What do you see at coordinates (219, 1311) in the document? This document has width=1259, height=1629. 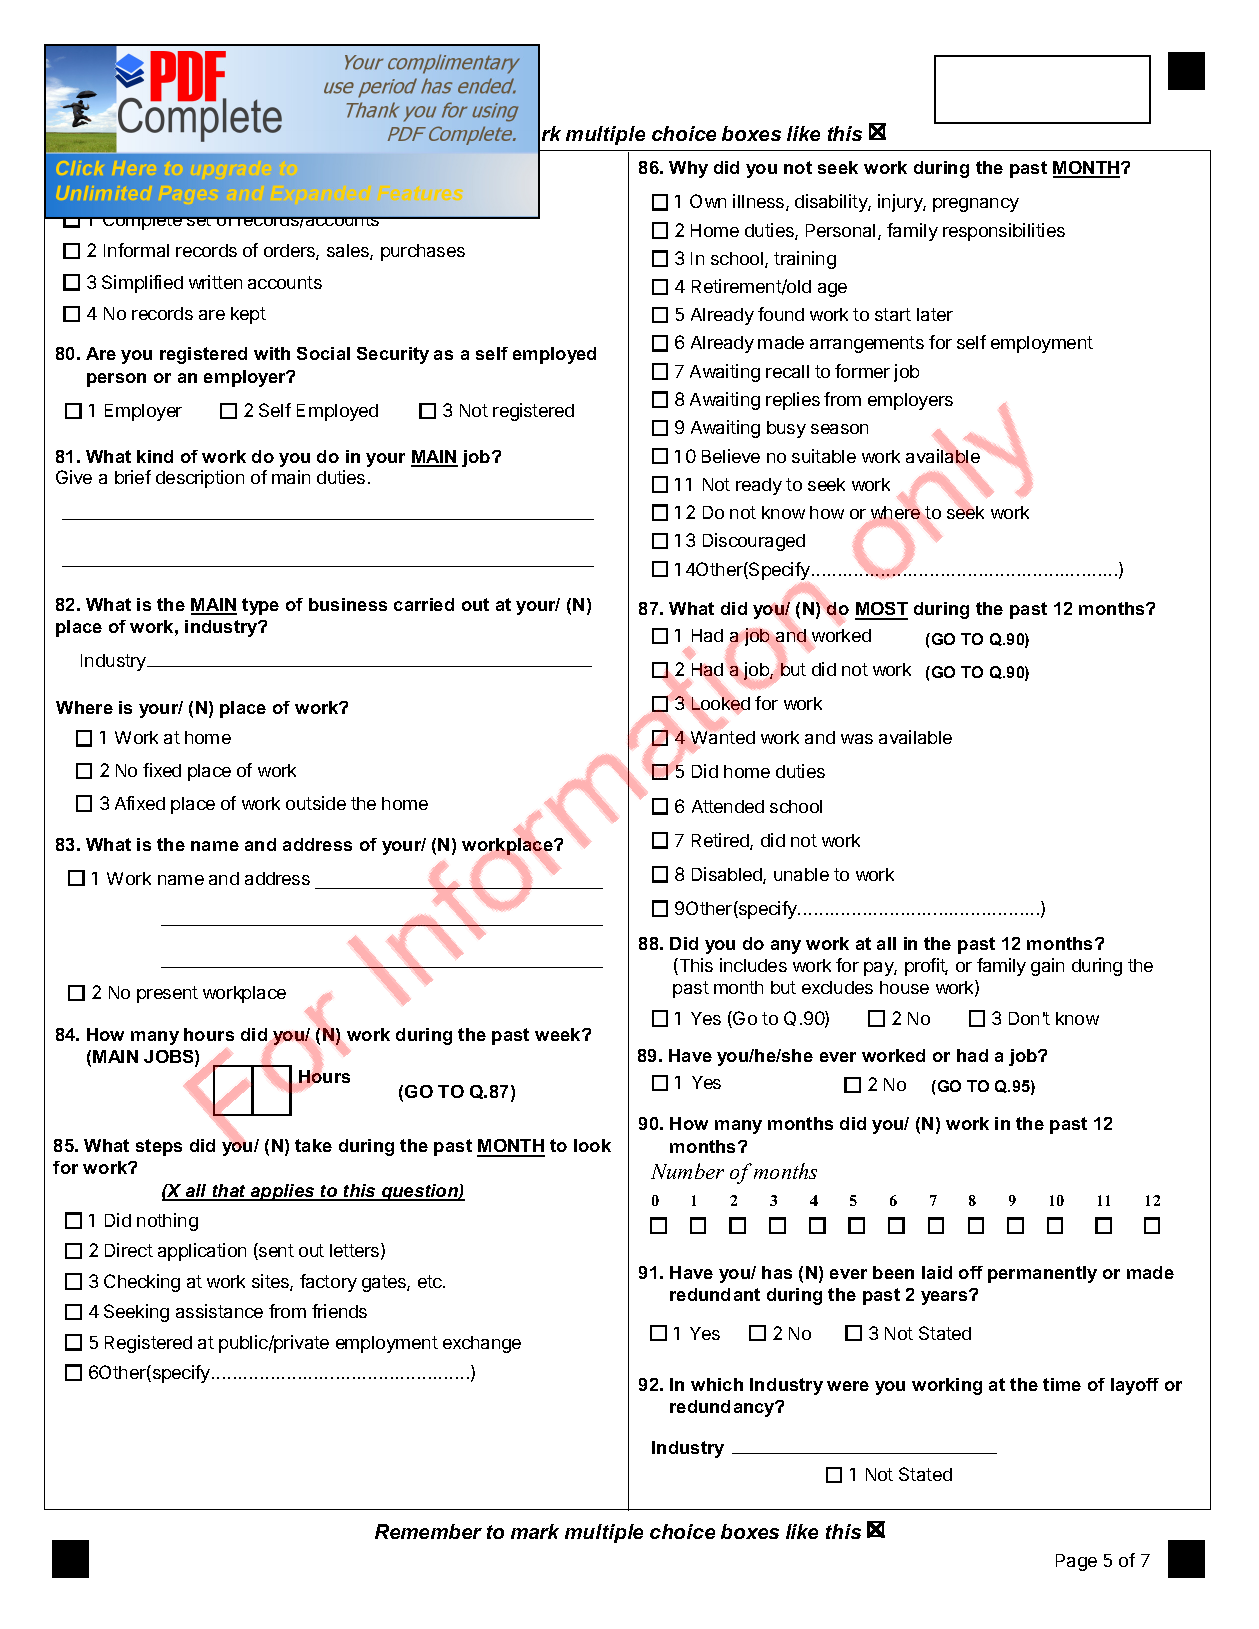 I see `assistance` at bounding box center [219, 1311].
